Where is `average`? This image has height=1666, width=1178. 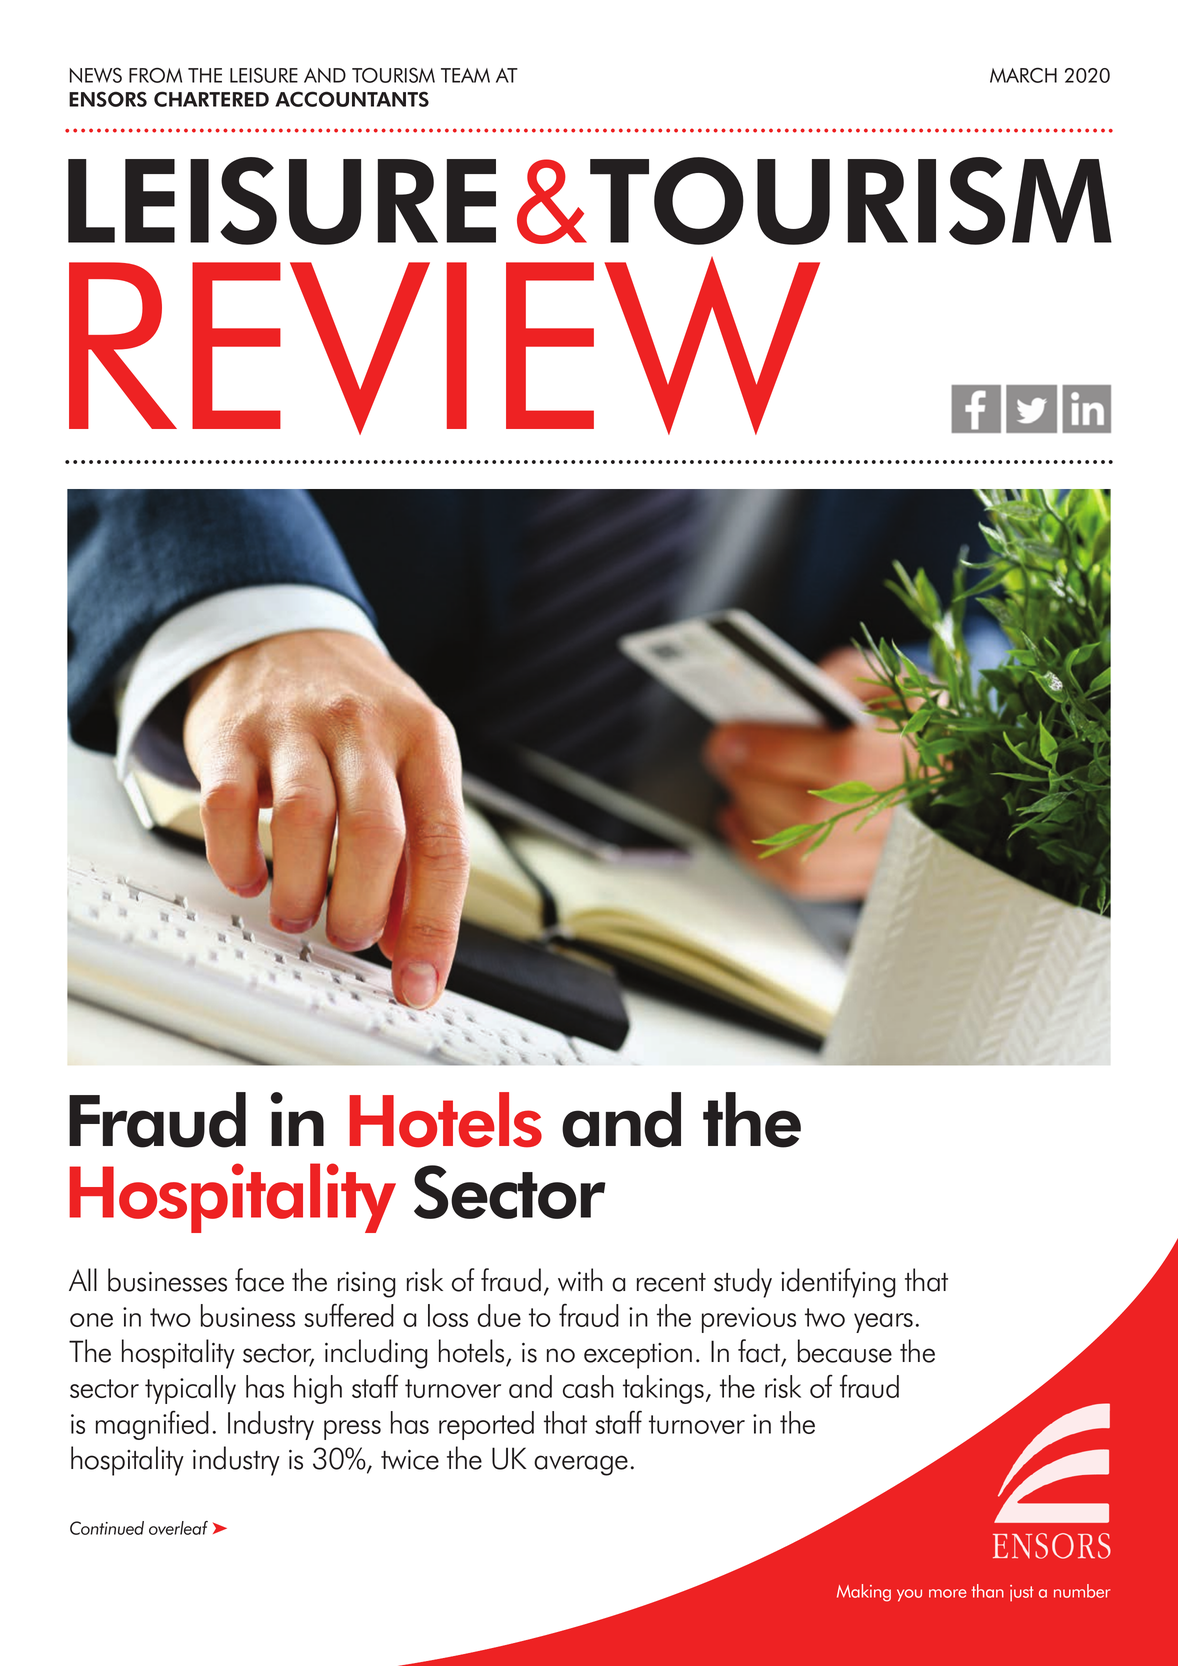 average is located at coordinates (581, 1465).
